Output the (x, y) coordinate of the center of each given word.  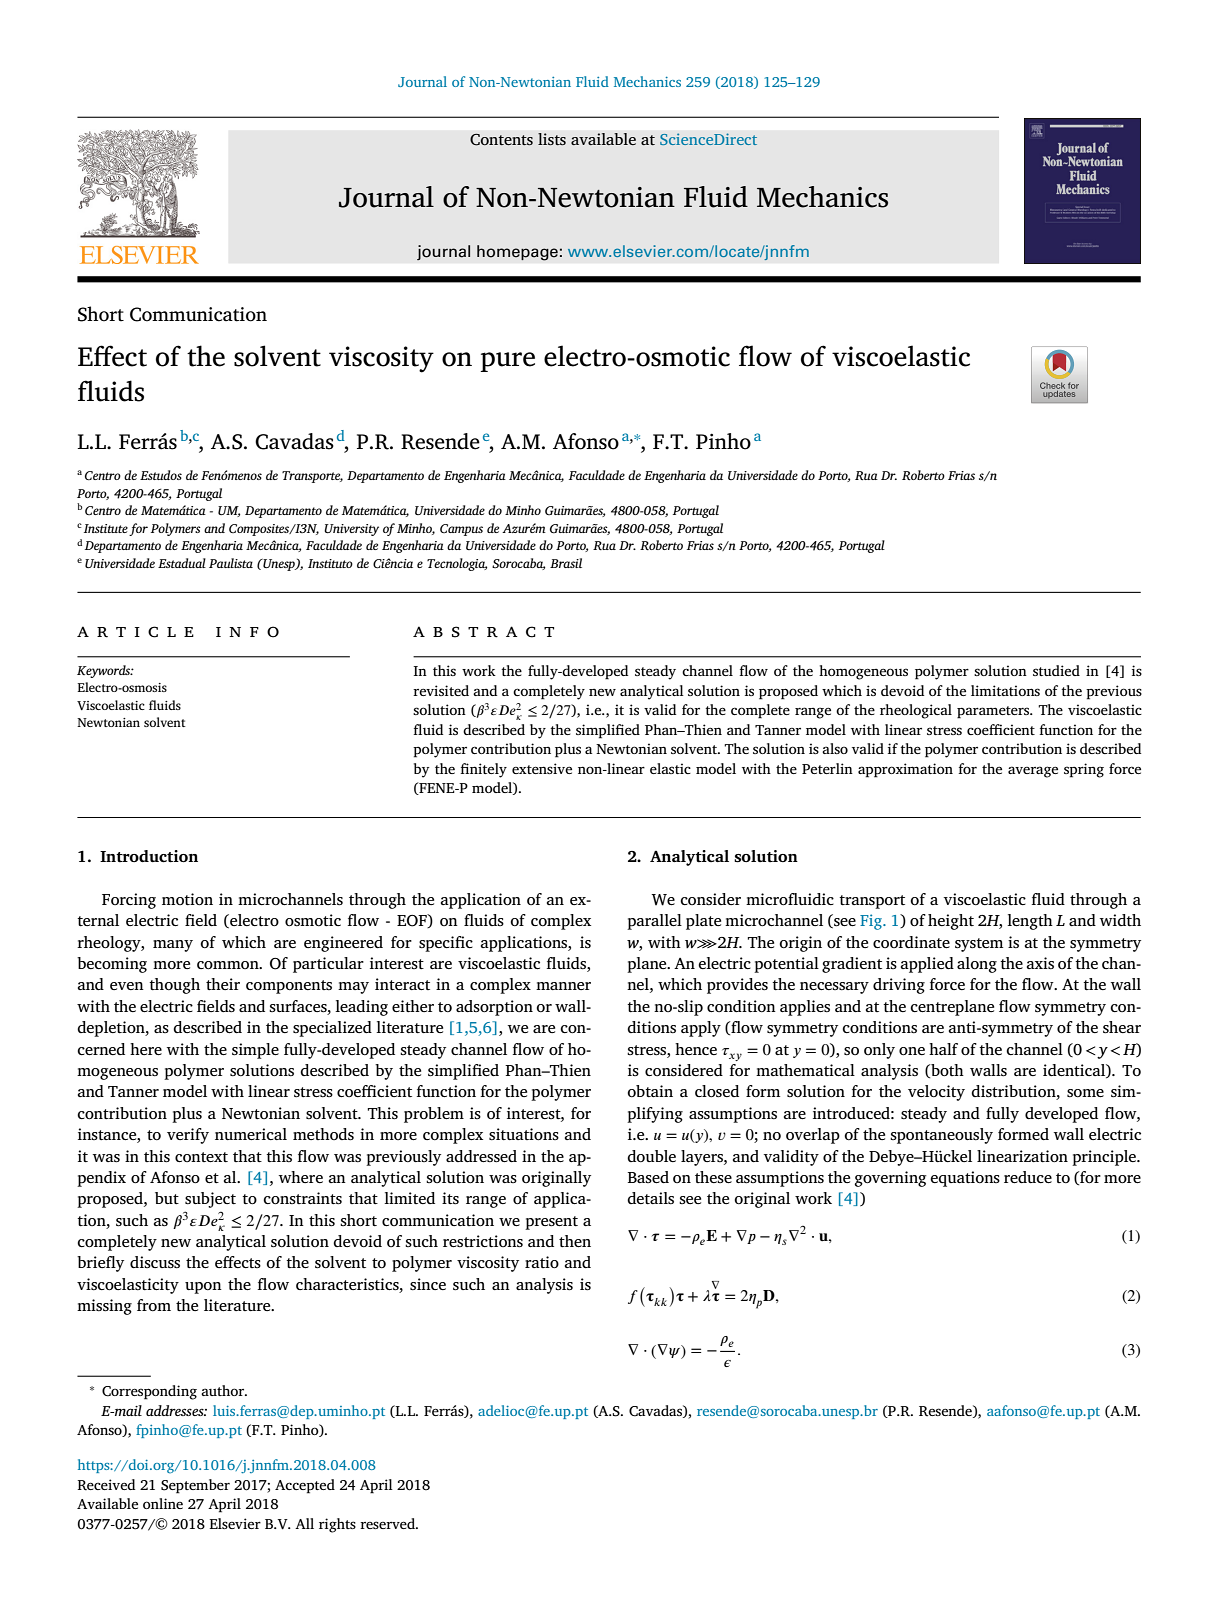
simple (255, 1051)
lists (552, 139)
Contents (501, 140)
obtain (650, 1091)
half (943, 1049)
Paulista (231, 563)
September (195, 1486)
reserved (388, 1523)
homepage (517, 253)
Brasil (566, 563)
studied (1056, 670)
